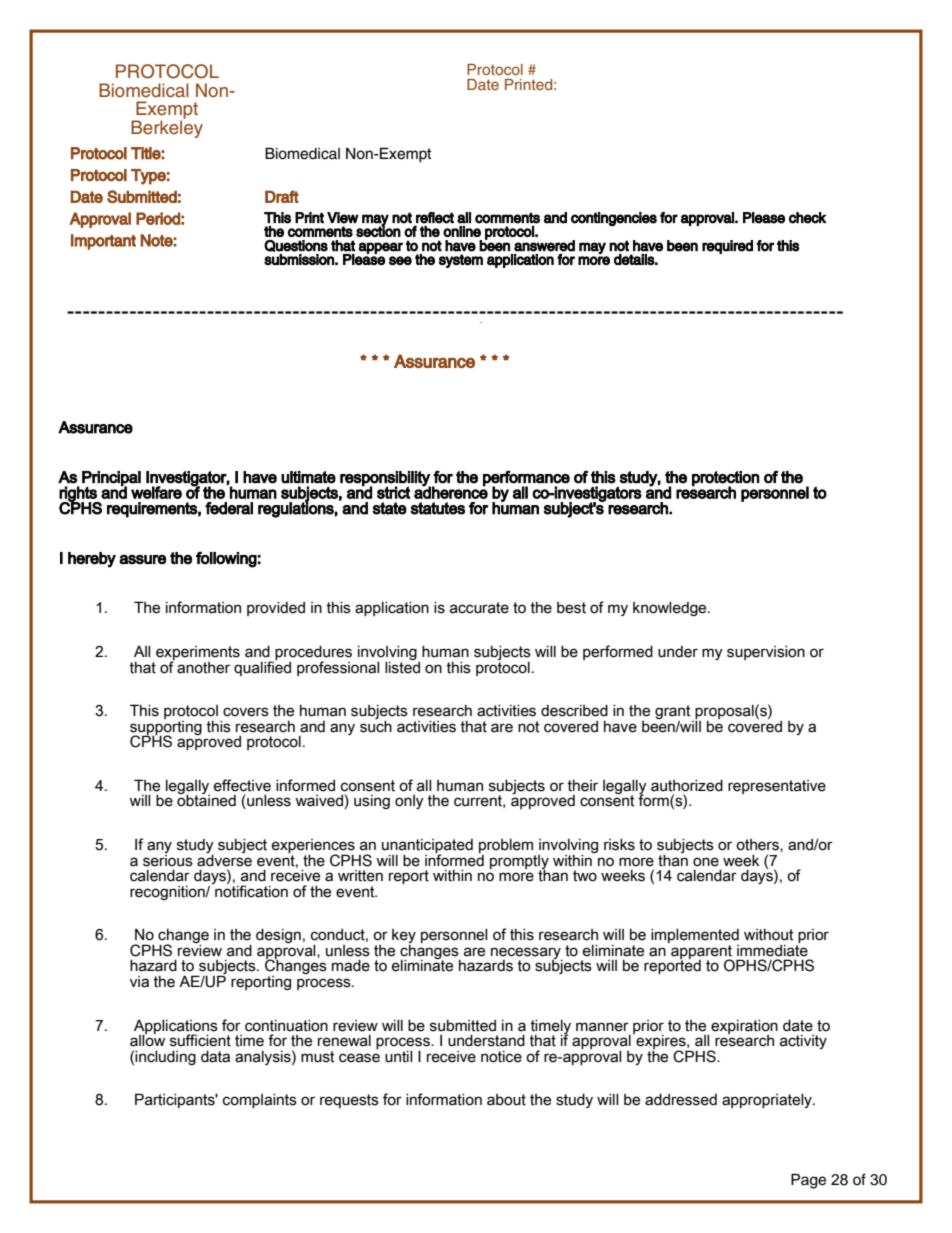  I want to click on required, so click(727, 247).
